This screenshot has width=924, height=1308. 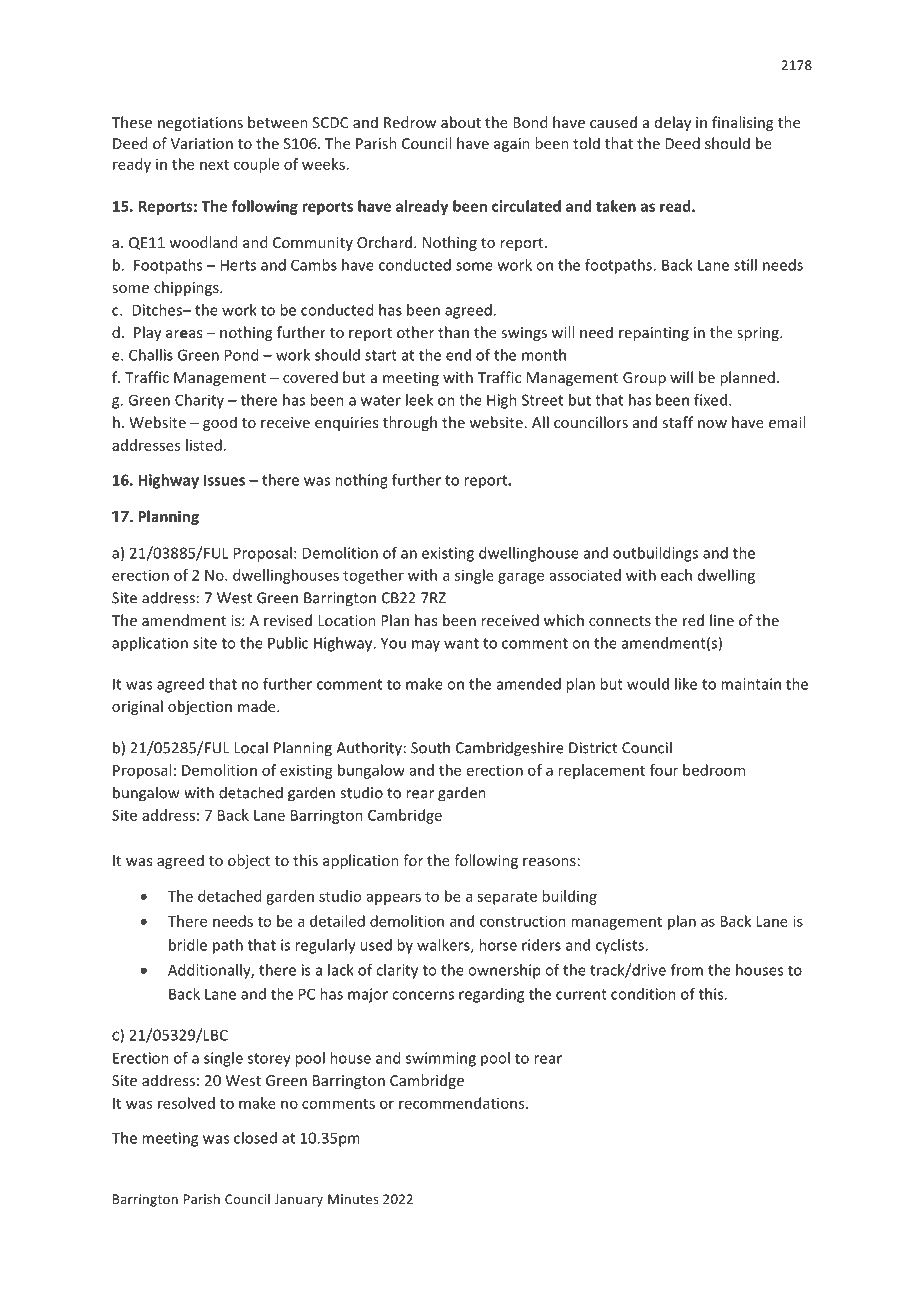 What do you see at coordinates (710, 400) in the screenshot?
I see `fixed` at bounding box center [710, 400].
